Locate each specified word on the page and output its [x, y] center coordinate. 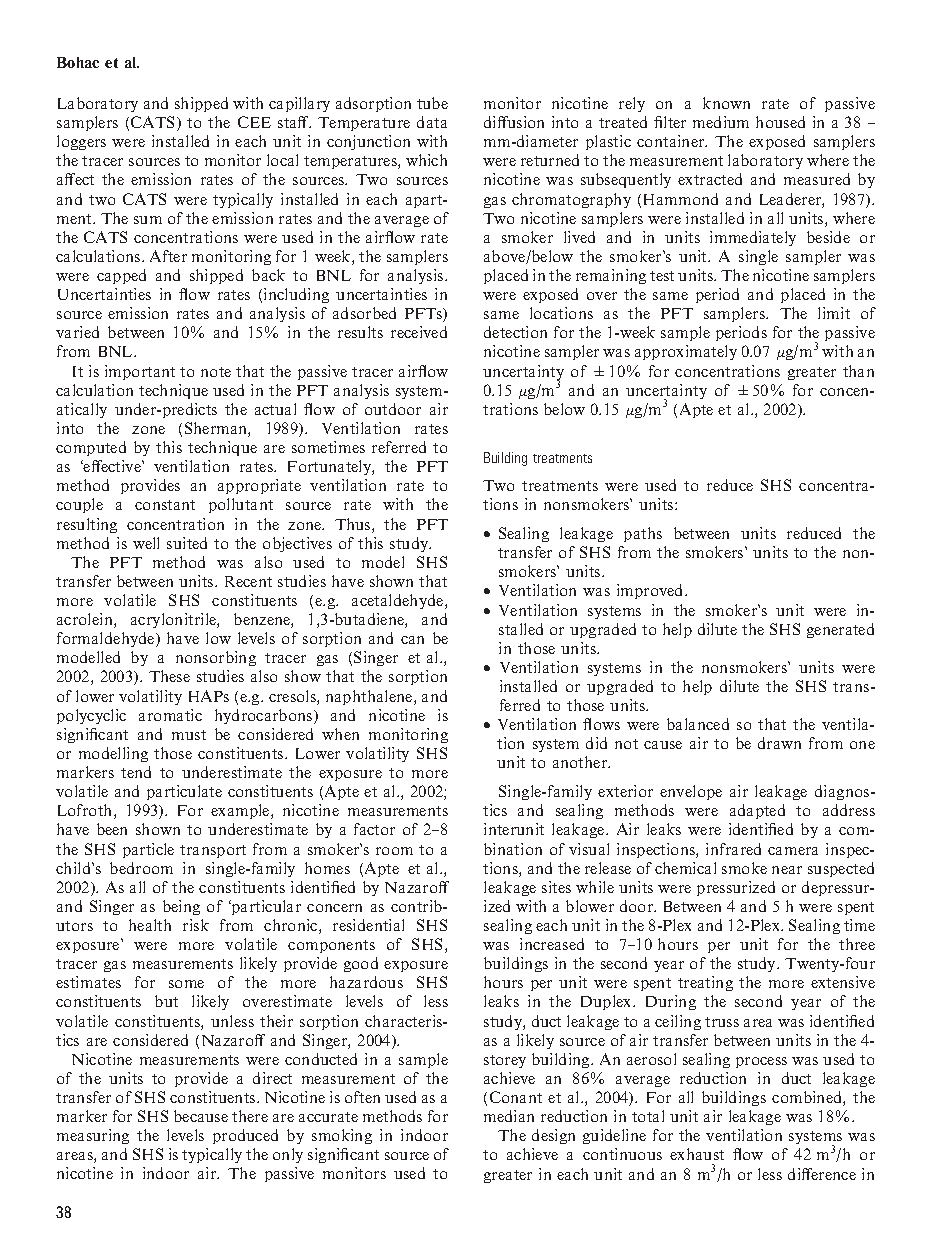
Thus [354, 525]
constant [165, 505]
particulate [184, 792]
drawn [779, 743]
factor [374, 829]
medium [721, 122]
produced [245, 1136]
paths [643, 534]
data [432, 122]
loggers [81, 142]
